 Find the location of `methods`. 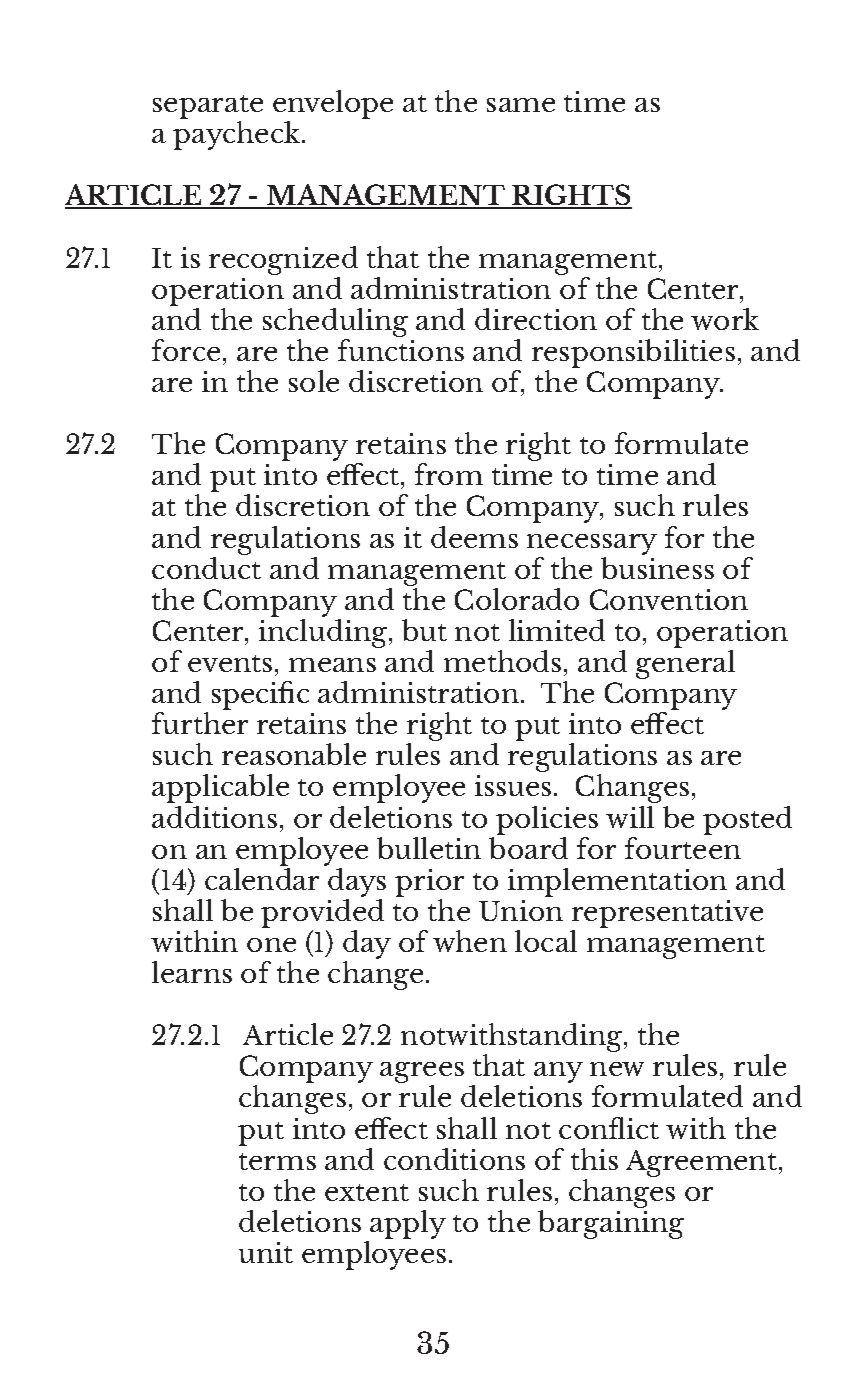

methods is located at coordinates (502, 661).
